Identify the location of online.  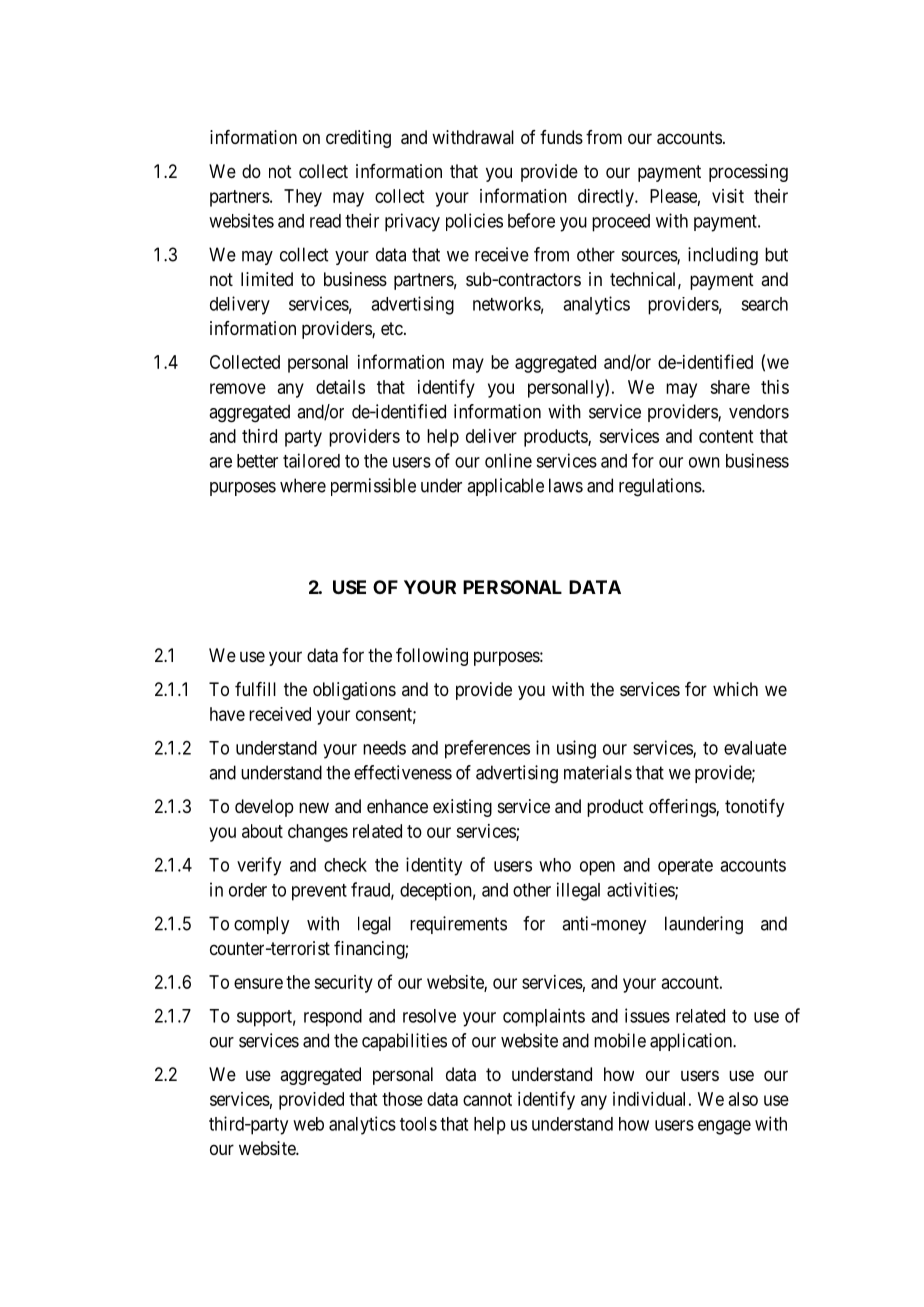
(508, 460).
